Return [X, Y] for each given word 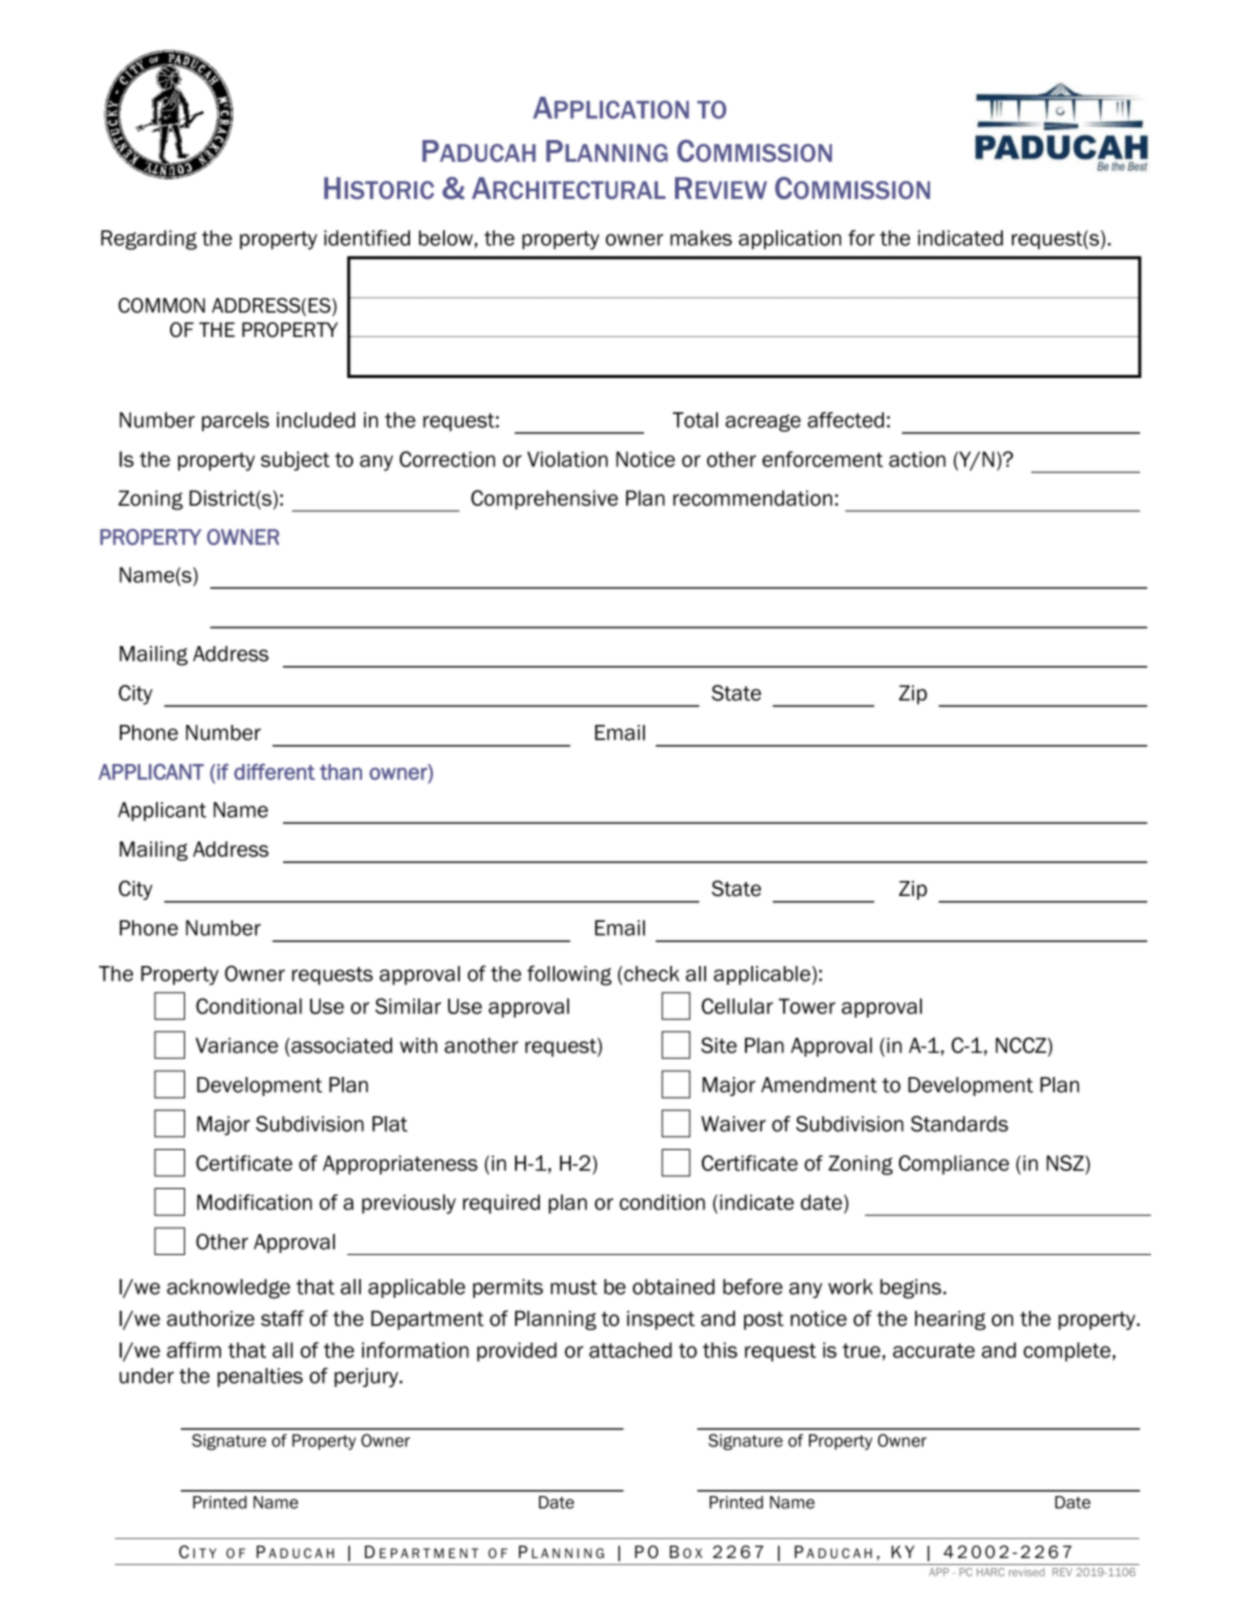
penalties [260, 1377]
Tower [807, 1006]
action [917, 459]
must [574, 1287]
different [274, 771]
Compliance [954, 1165]
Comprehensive [544, 500]
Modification [254, 1202]
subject [295, 461]
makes [701, 238]
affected [846, 420]
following [569, 975]
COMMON [161, 305]
